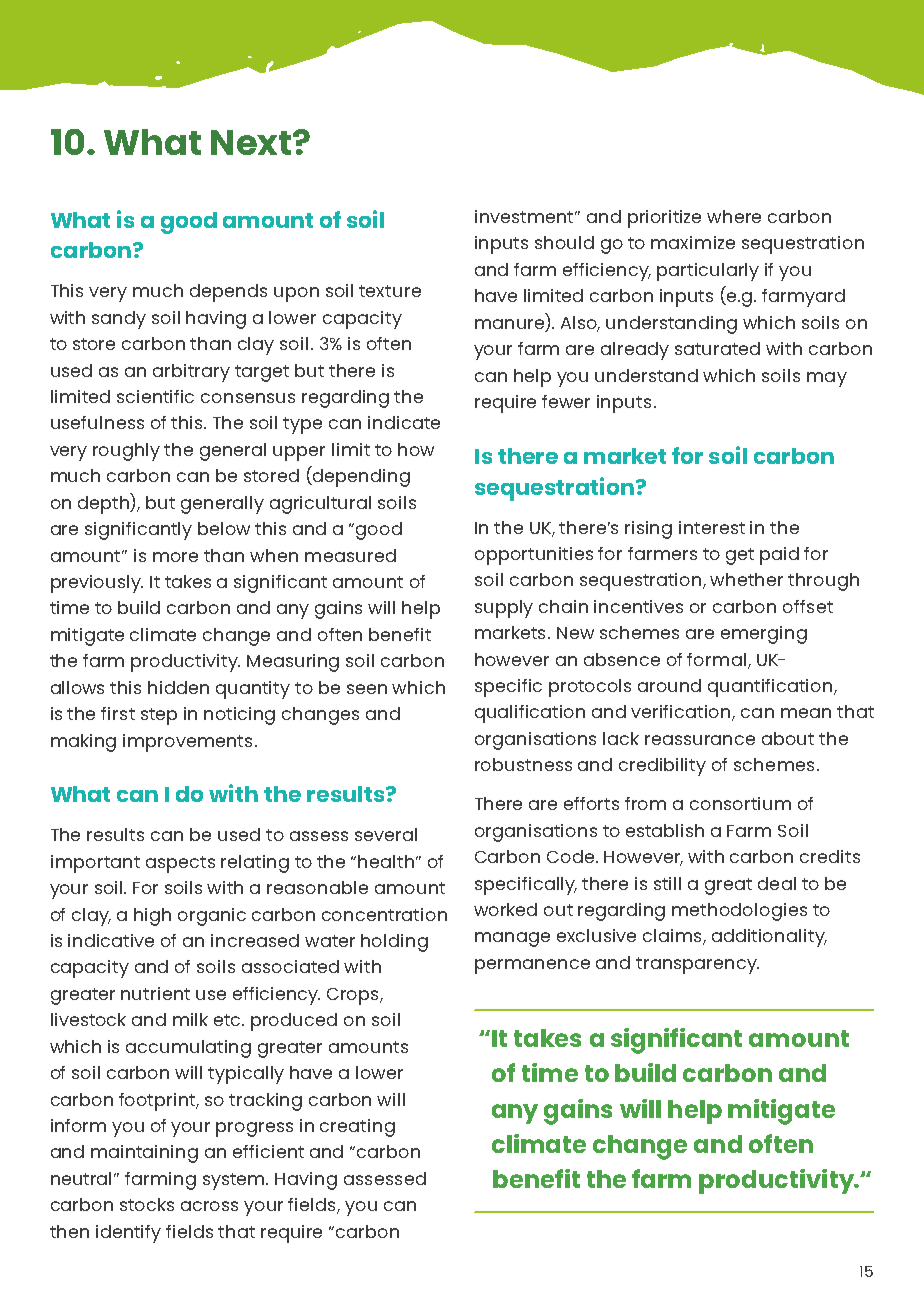 The image size is (924, 1311). Describe the element at coordinates (564, 242) in the page. I see `should` at that location.
